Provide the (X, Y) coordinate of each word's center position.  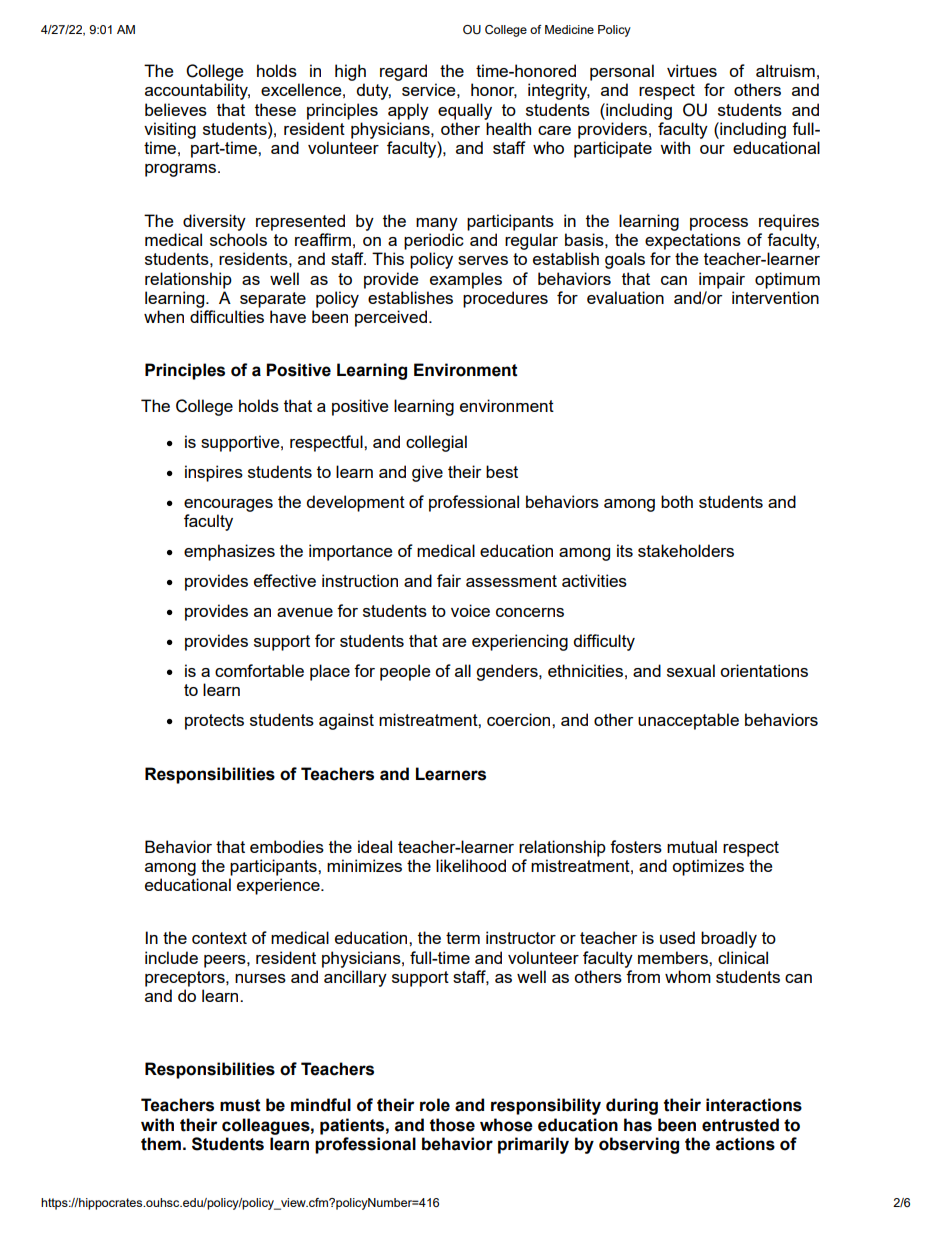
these (275, 109)
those (452, 1125)
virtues (692, 70)
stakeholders (686, 550)
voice (470, 610)
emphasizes (229, 552)
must (240, 1105)
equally (465, 111)
